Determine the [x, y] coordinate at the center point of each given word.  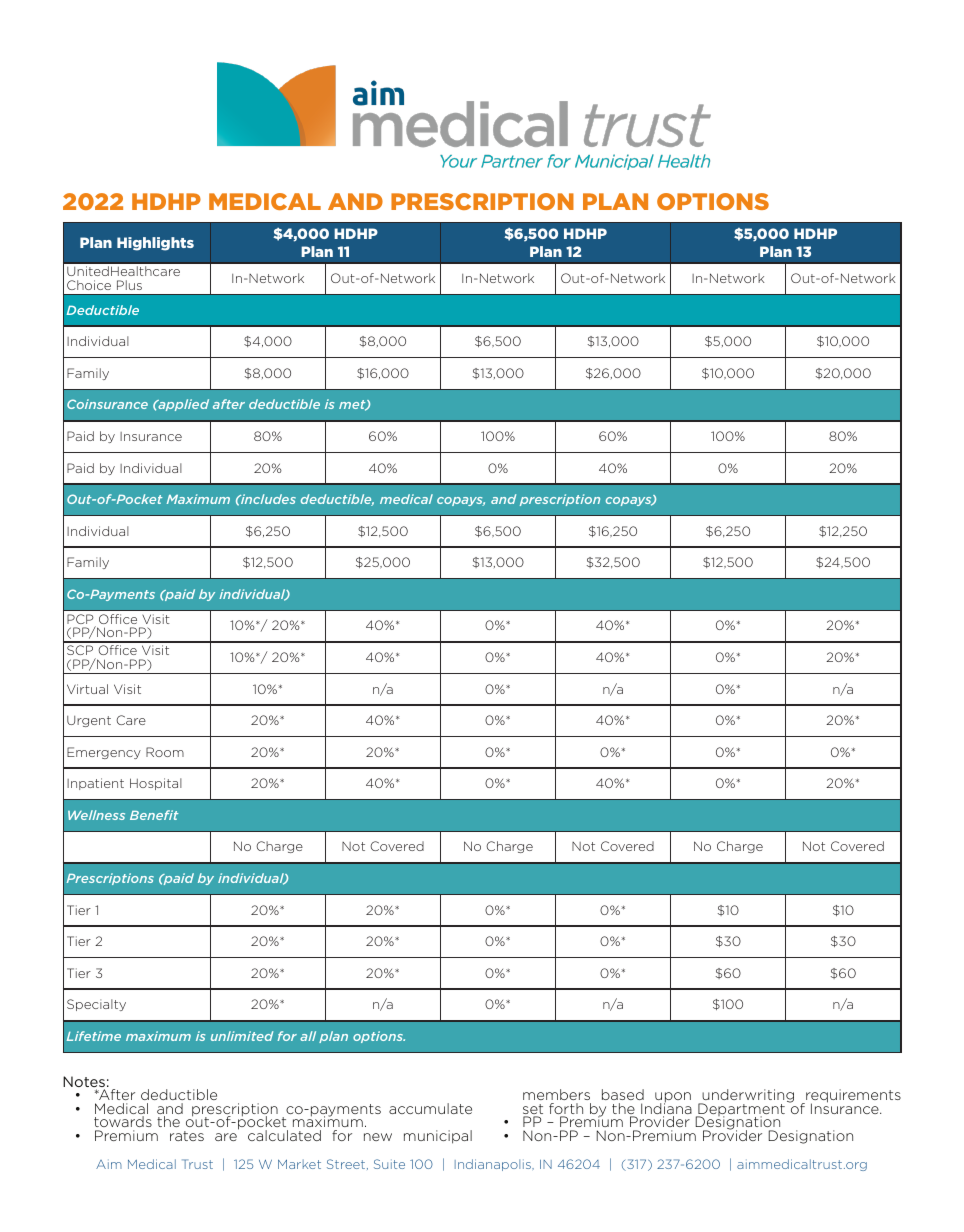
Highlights [155, 244]
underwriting [747, 1097]
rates [187, 1136]
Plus [129, 285]
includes [267, 499]
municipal [438, 1137]
